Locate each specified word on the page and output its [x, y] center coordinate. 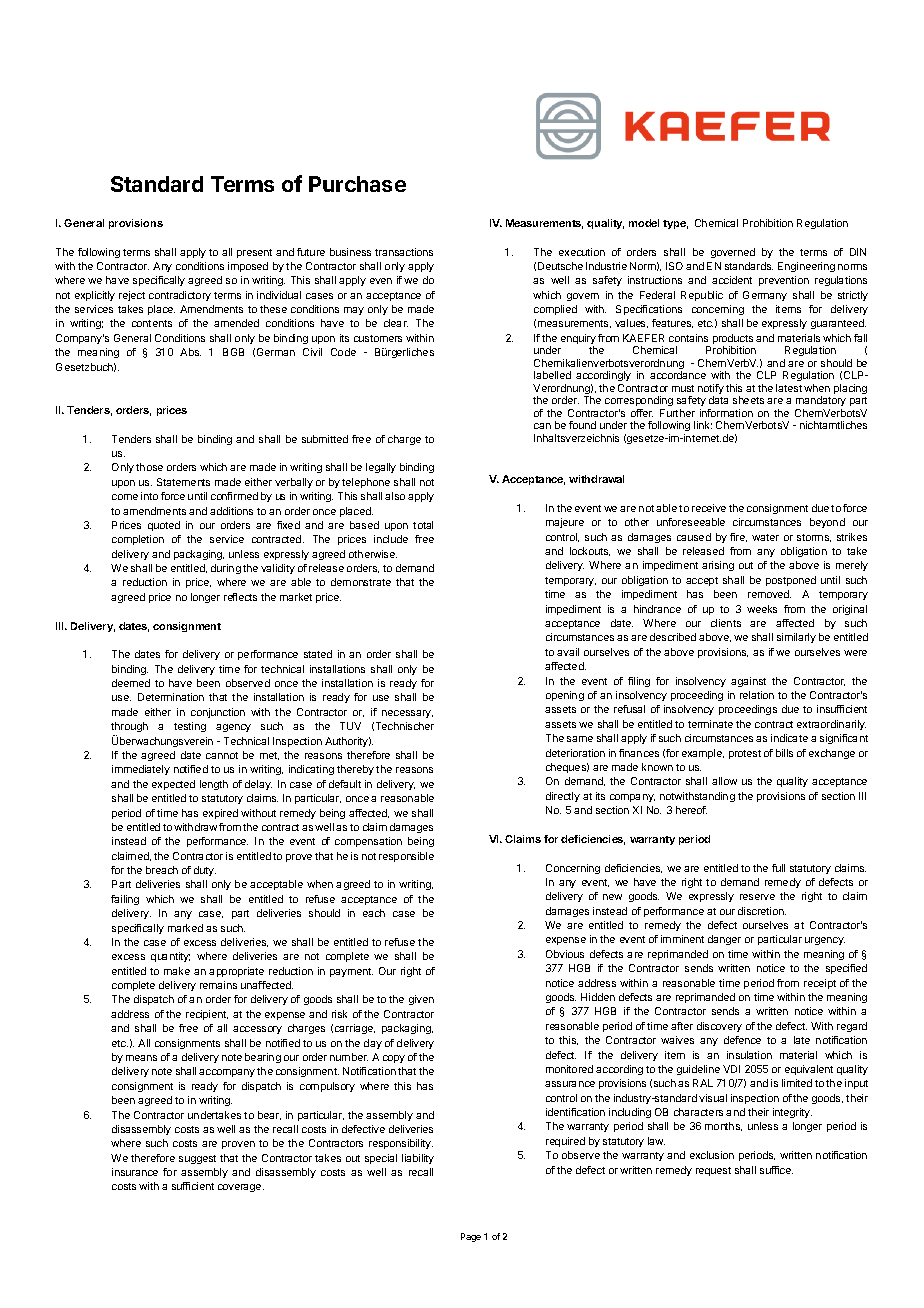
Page [471, 1237]
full [778, 868]
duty [205, 871]
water [765, 537]
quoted [164, 526]
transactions [404, 252]
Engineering [806, 267]
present [254, 253]
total [423, 525]
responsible [406, 857]
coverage [241, 1188]
